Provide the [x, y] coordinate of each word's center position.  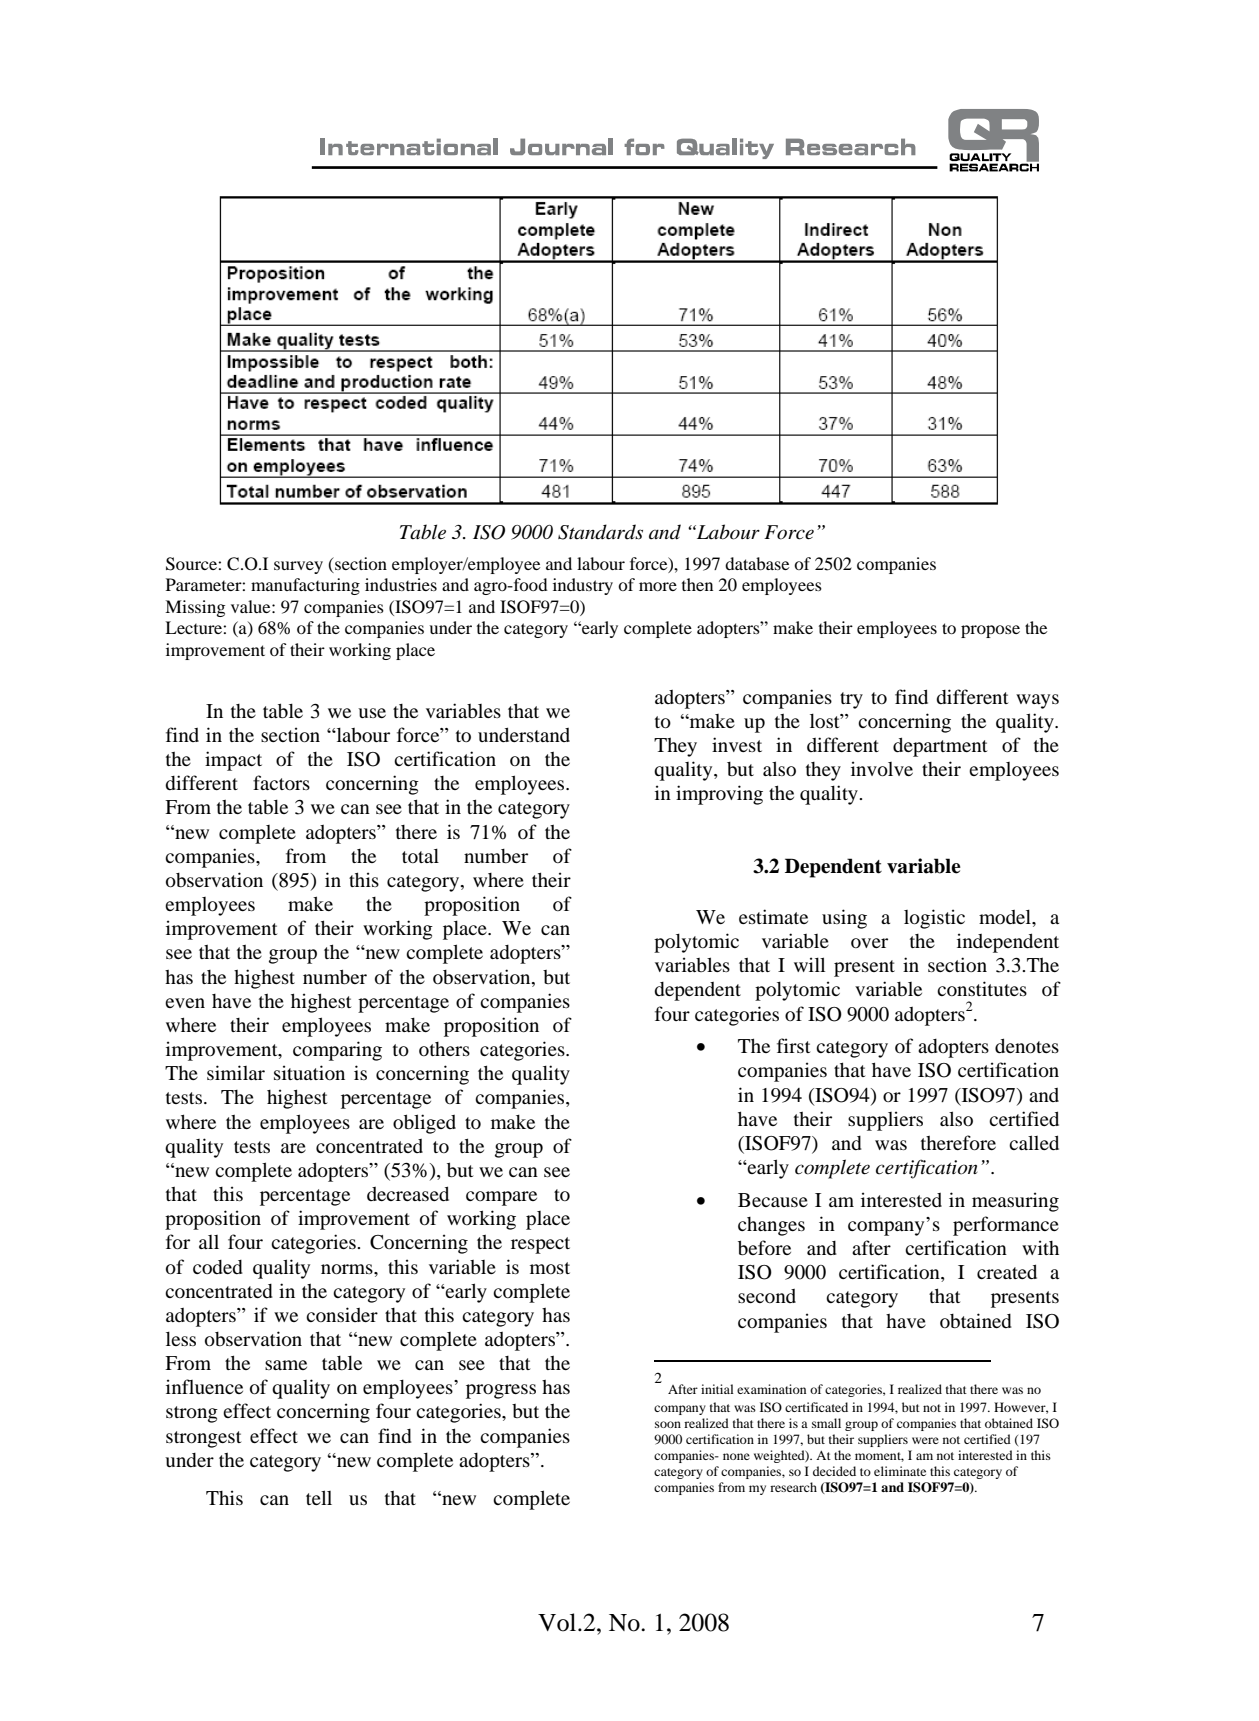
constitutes [982, 988]
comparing [337, 1051]
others [444, 1049]
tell [319, 1497]
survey [298, 567]
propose [990, 631]
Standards [600, 532]
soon [668, 1424]
